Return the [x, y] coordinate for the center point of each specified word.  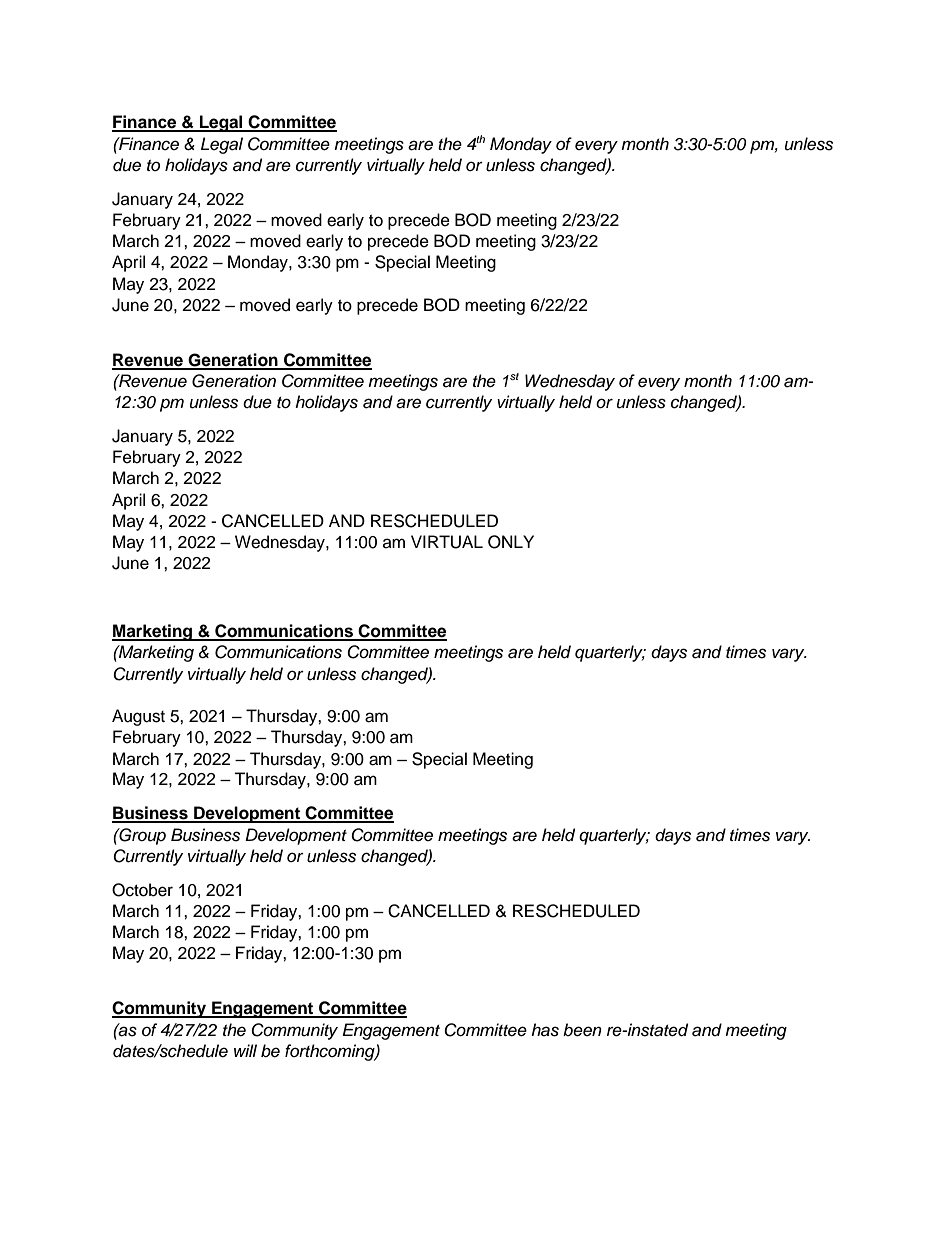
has [545, 1030]
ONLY [511, 542]
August [138, 717]
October [142, 890]
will [245, 1050]
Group [141, 836]
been [582, 1030]
